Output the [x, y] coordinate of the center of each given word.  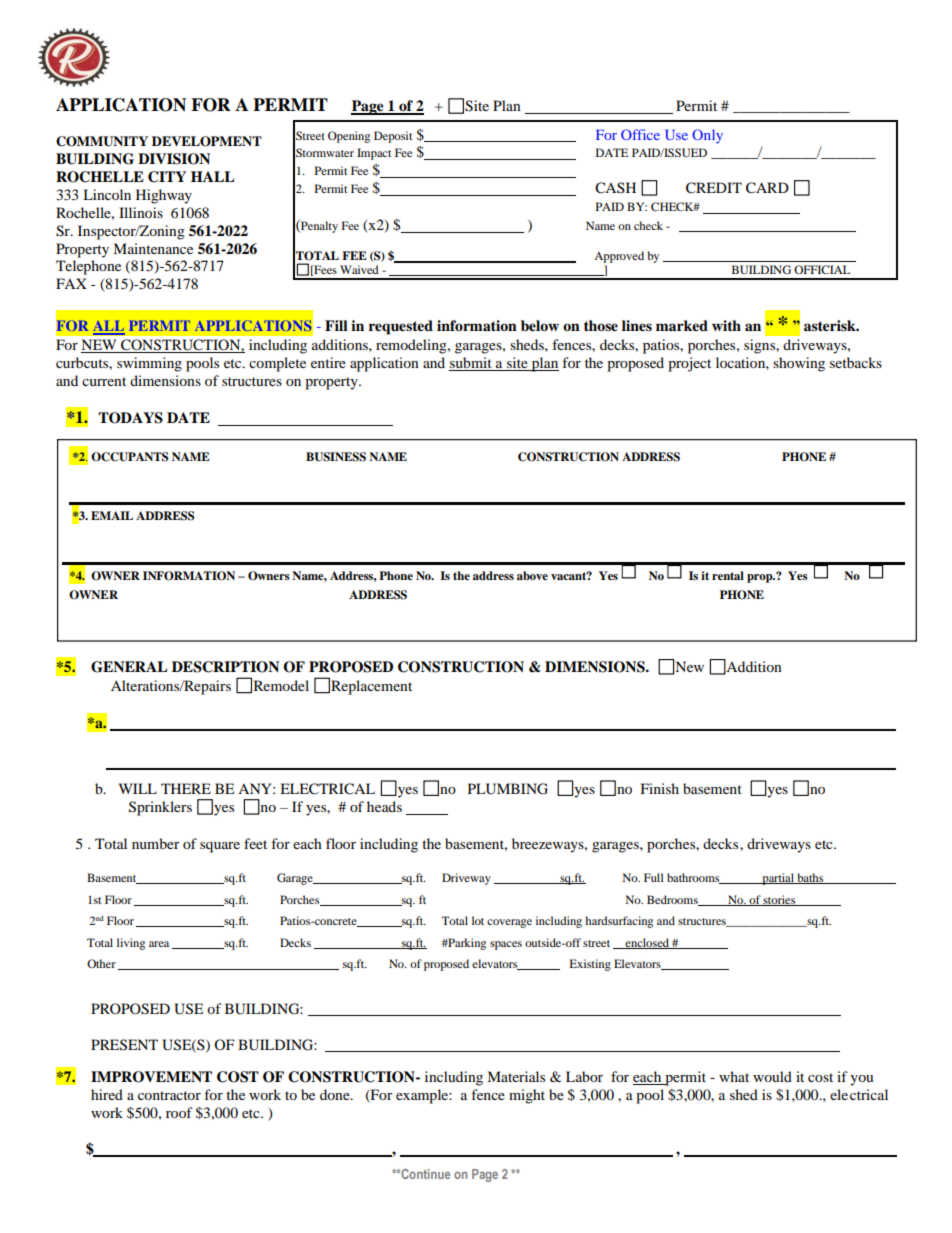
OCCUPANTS [129, 457]
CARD [767, 188]
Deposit [393, 137]
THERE [186, 788]
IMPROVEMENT [151, 1077]
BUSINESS [336, 457]
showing [799, 364]
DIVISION [174, 159]
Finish [660, 788]
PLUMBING [508, 789]
